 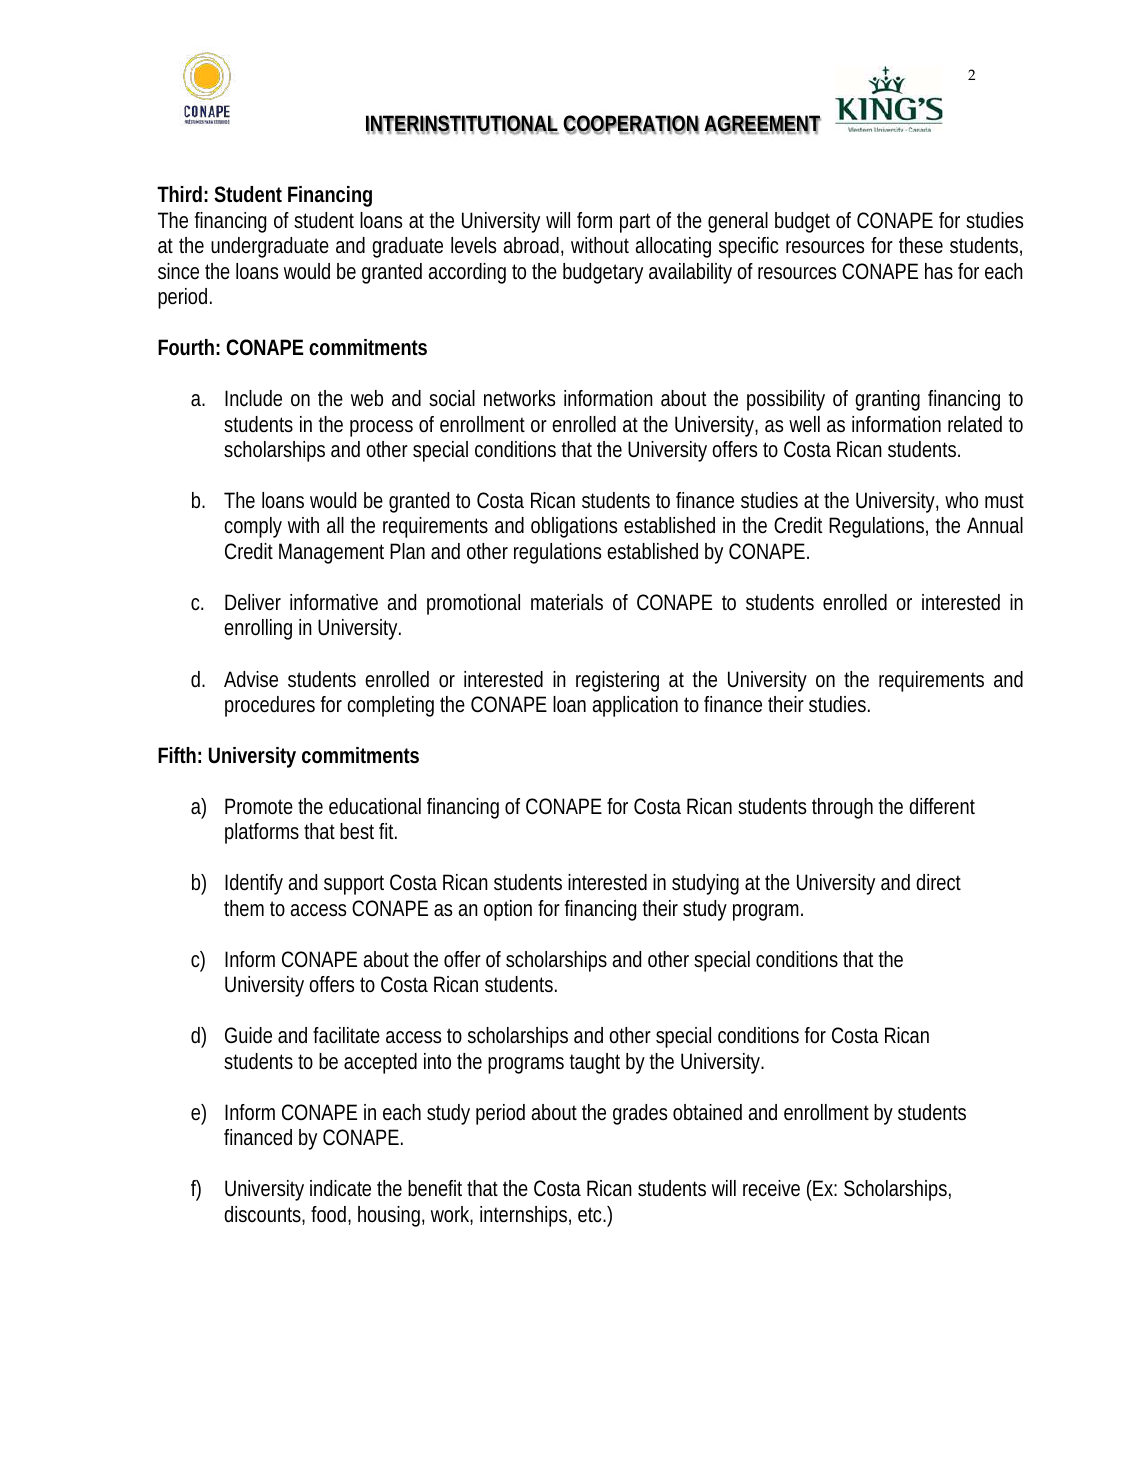 I want to click on them, so click(x=244, y=908).
